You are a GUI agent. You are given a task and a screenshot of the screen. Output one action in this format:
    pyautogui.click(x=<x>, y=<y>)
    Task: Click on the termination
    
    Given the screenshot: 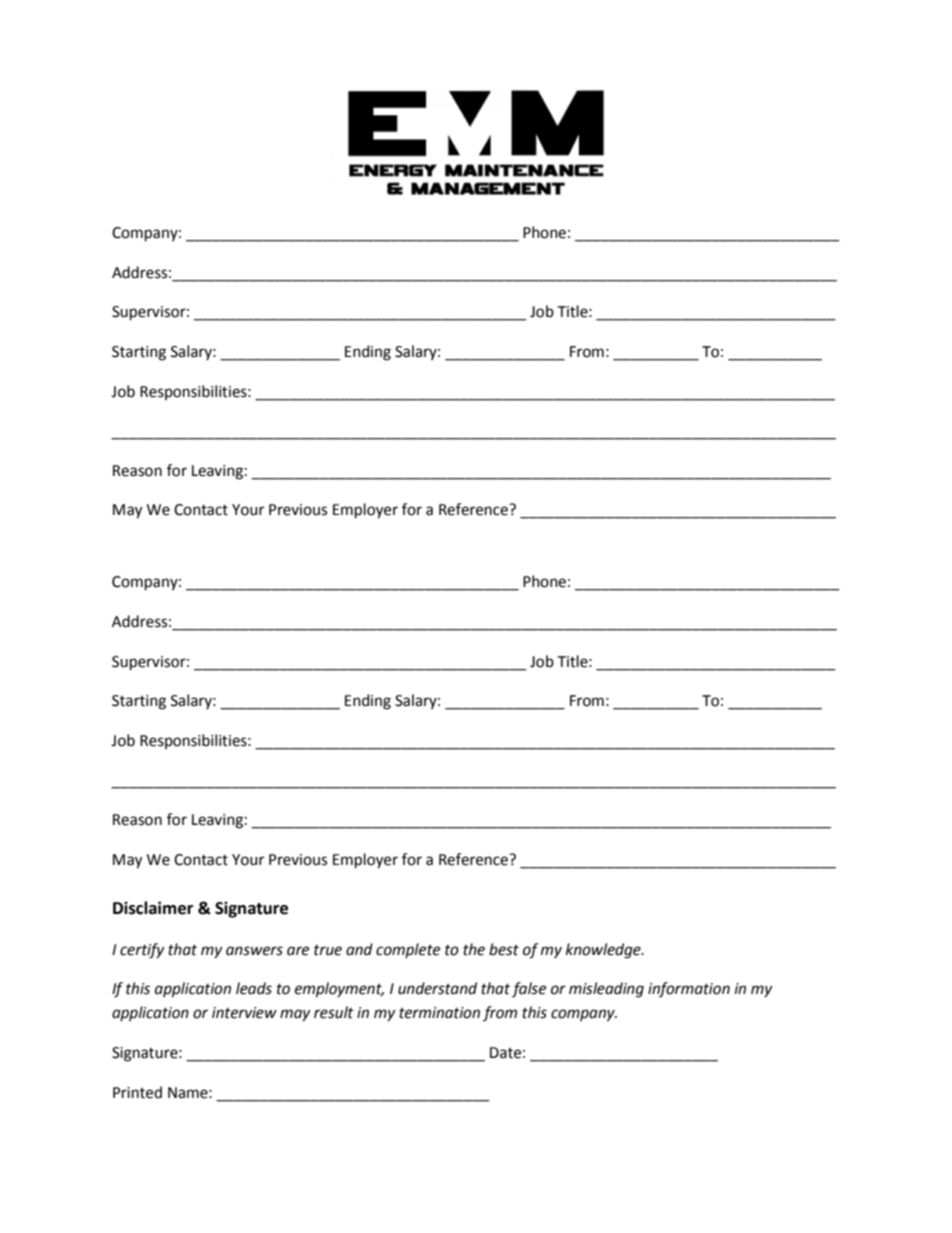 What is the action you would take?
    pyautogui.click(x=439, y=1013)
